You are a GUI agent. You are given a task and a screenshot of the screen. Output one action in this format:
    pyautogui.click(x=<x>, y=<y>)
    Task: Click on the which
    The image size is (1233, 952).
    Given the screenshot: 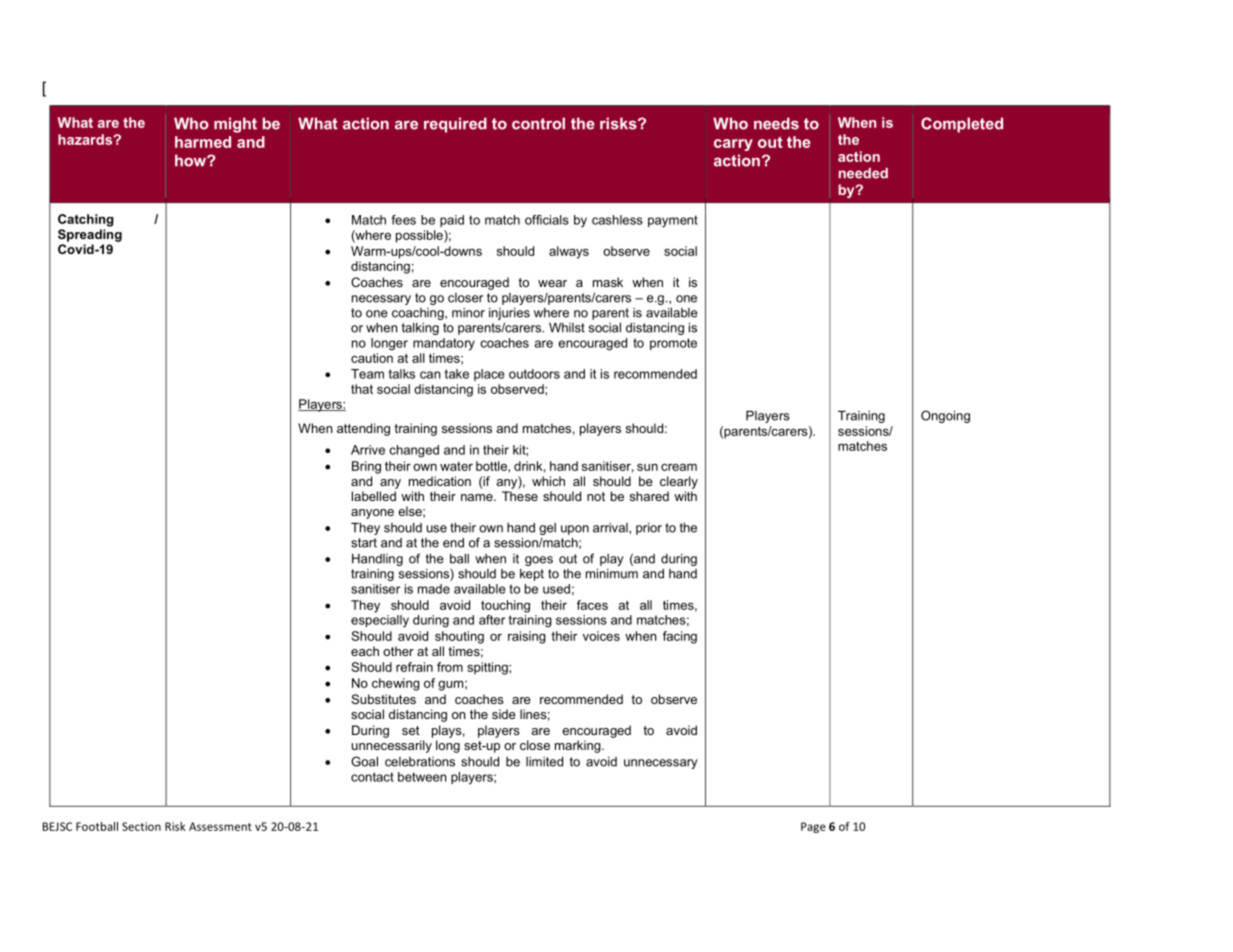 What is the action you would take?
    pyautogui.click(x=548, y=481)
